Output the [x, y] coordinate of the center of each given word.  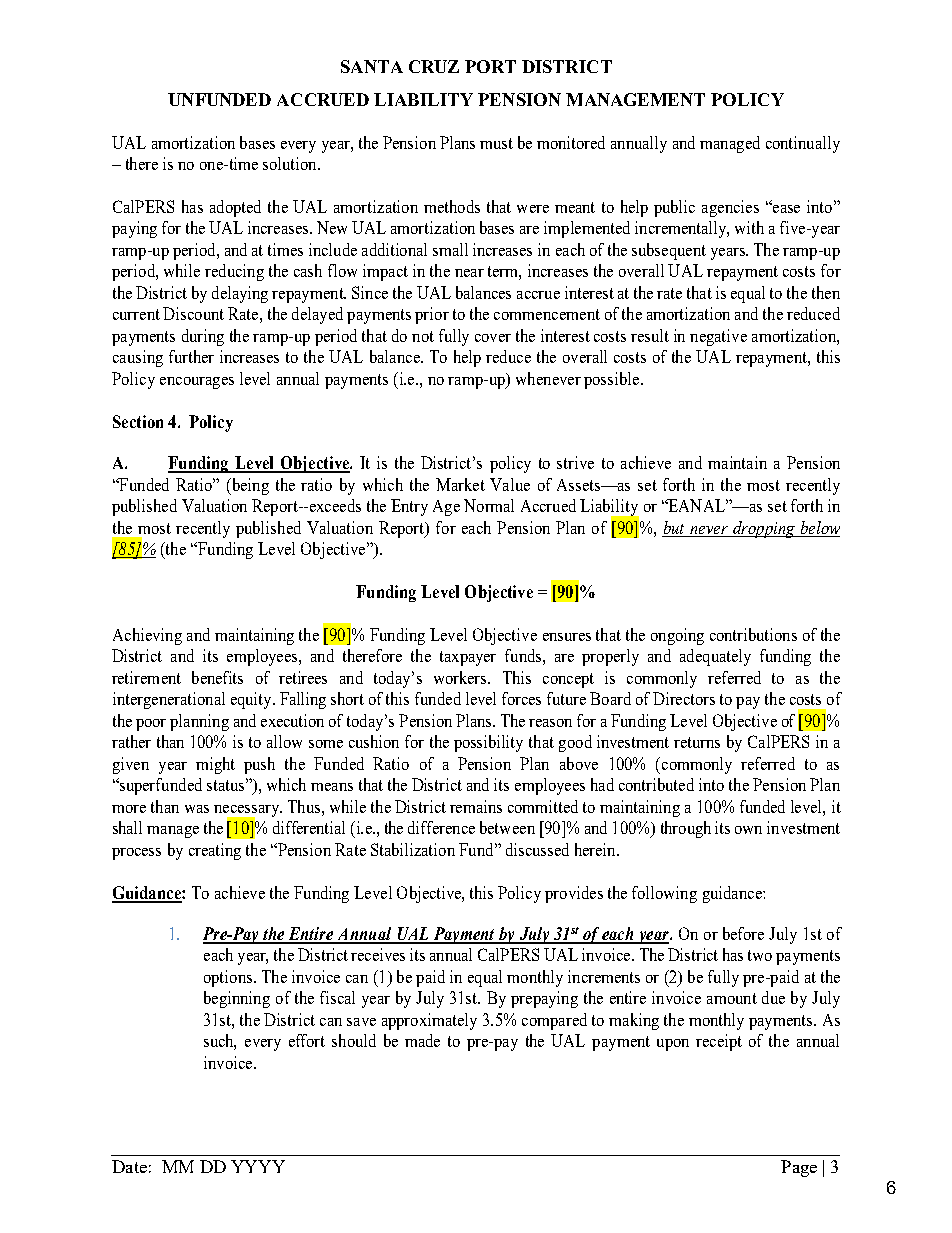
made [422, 1040]
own [748, 830]
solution [291, 163]
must [496, 143]
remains [476, 806]
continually [803, 144]
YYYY [258, 1166]
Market [460, 484]
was [197, 809]
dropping [764, 529]
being [249, 486]
